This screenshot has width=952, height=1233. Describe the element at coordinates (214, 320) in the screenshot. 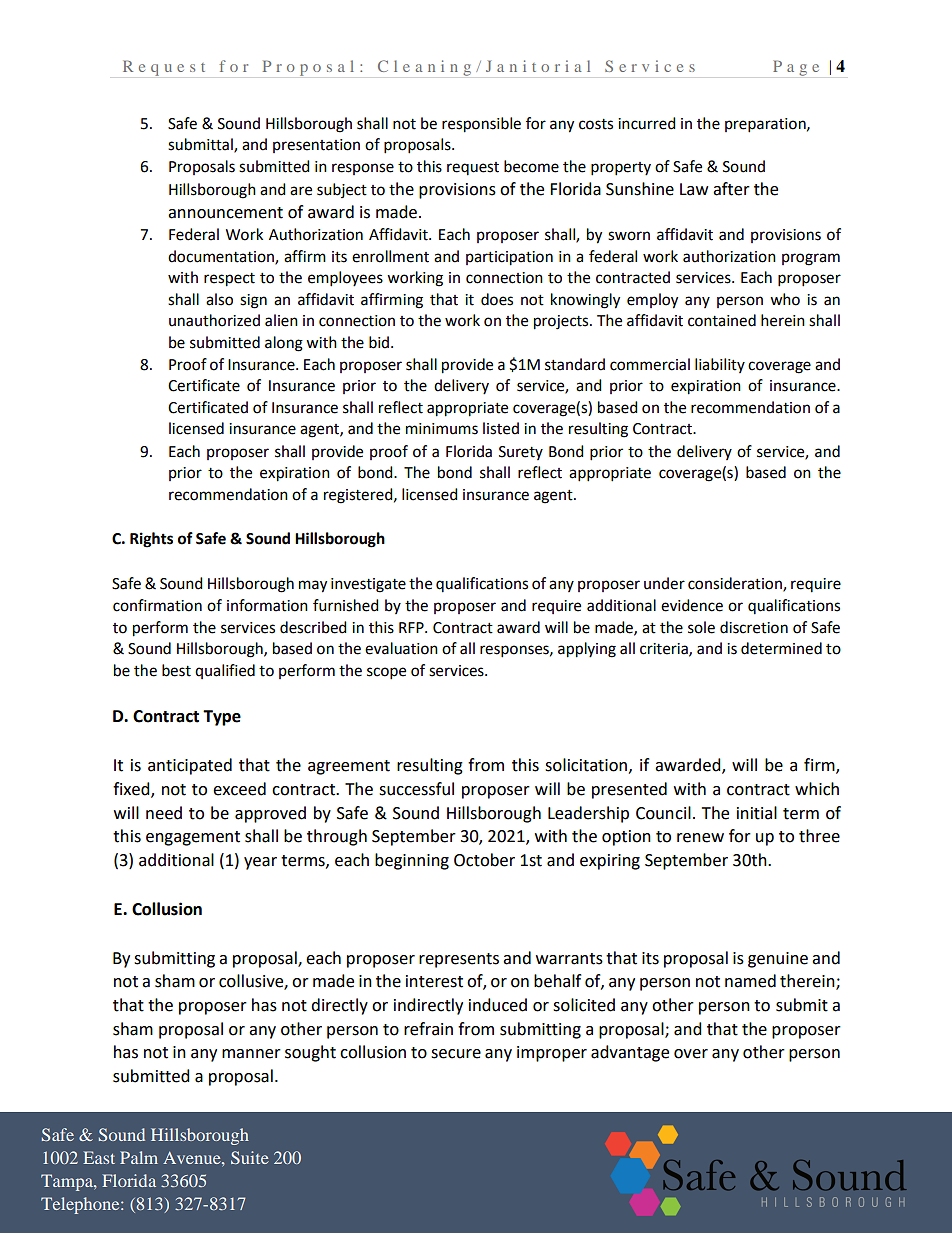

I see `unauthorized` at that location.
